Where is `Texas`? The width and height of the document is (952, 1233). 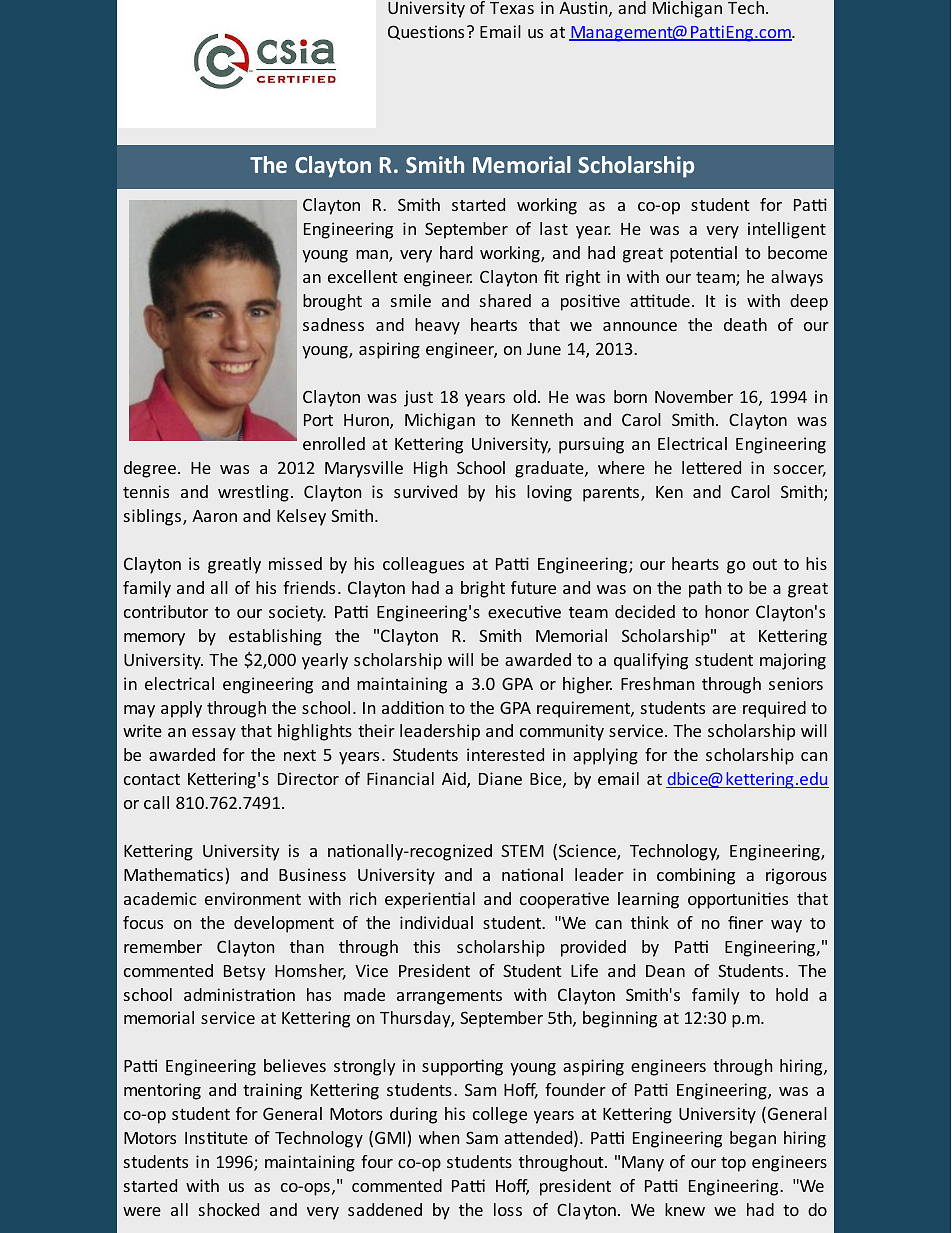
Texas is located at coordinates (512, 8).
